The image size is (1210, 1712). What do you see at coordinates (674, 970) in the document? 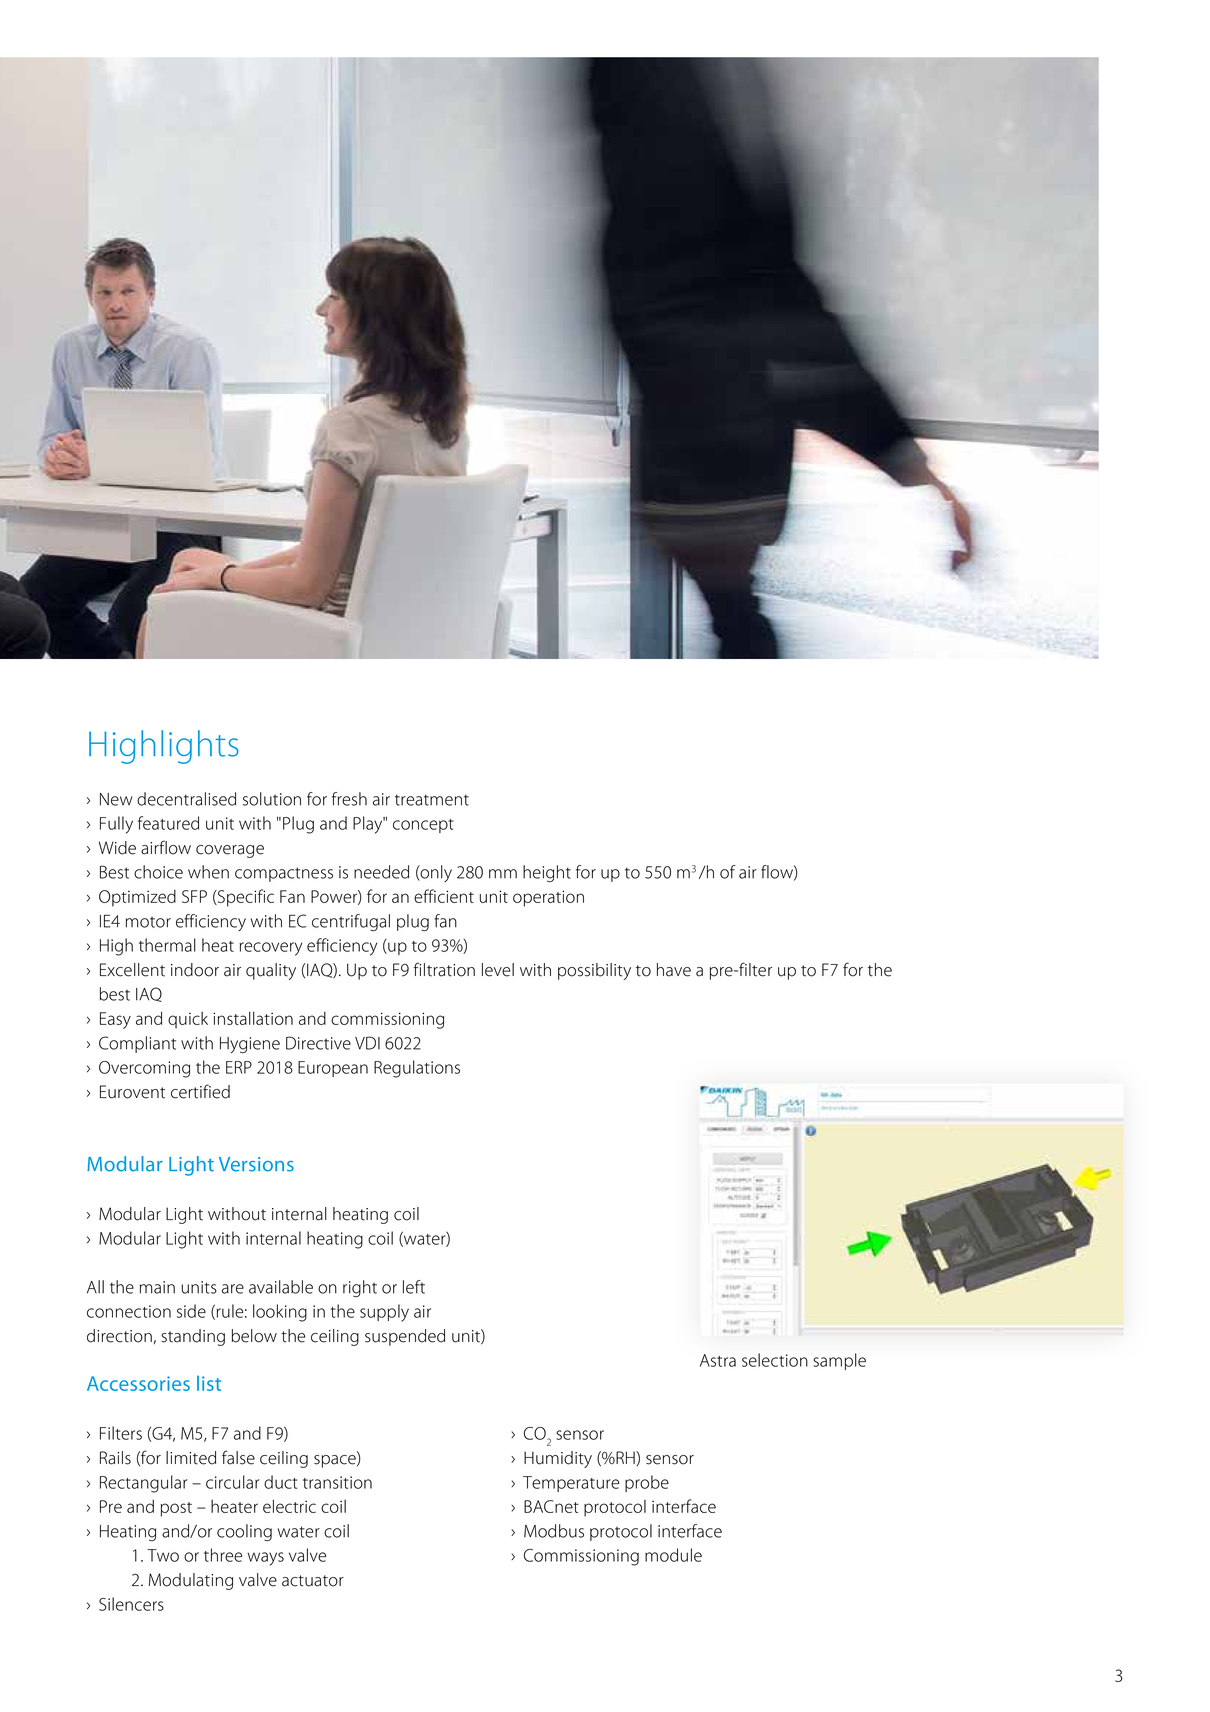
I see `have` at bounding box center [674, 970].
